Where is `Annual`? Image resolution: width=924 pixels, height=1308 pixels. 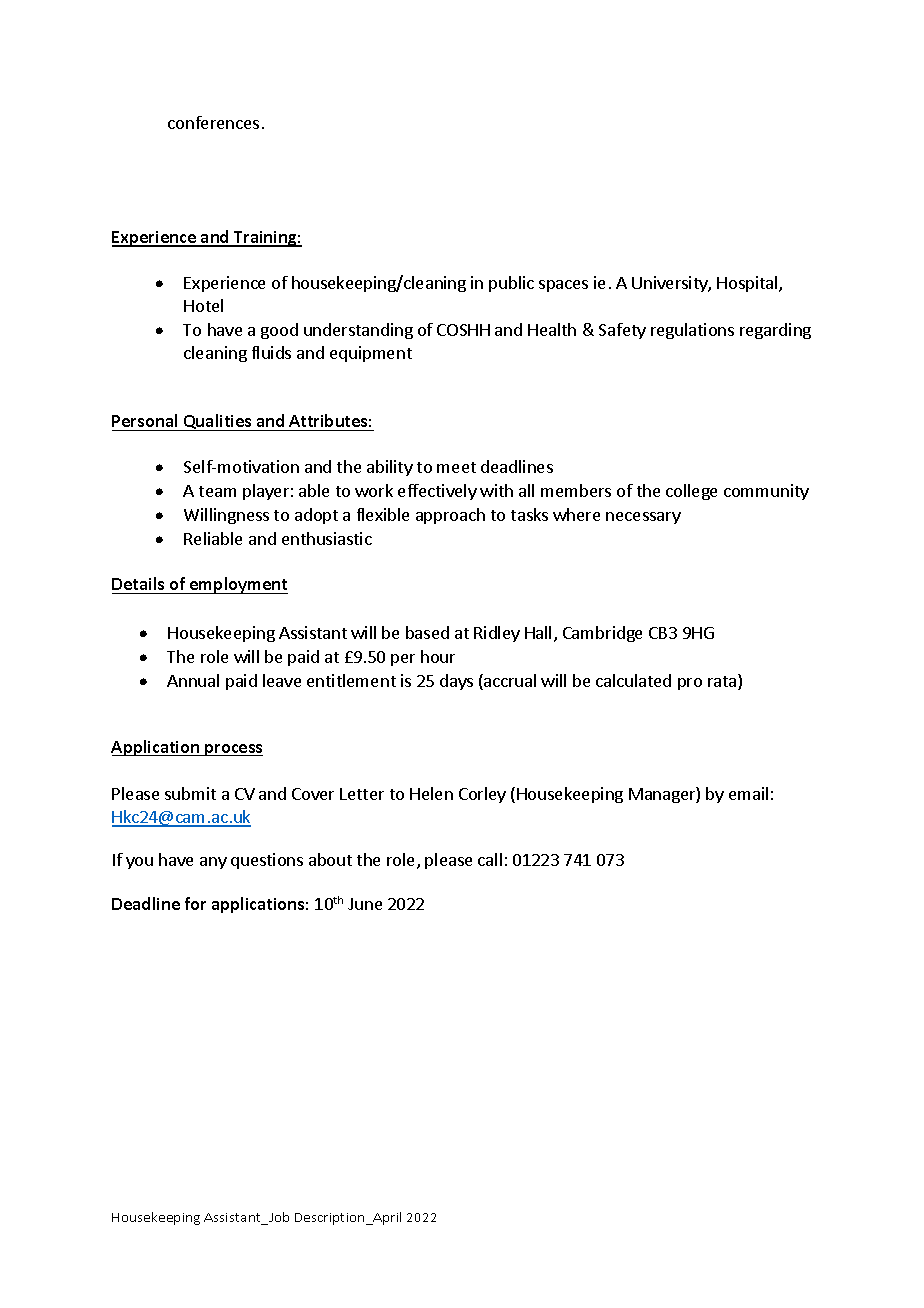 Annual is located at coordinates (193, 680).
